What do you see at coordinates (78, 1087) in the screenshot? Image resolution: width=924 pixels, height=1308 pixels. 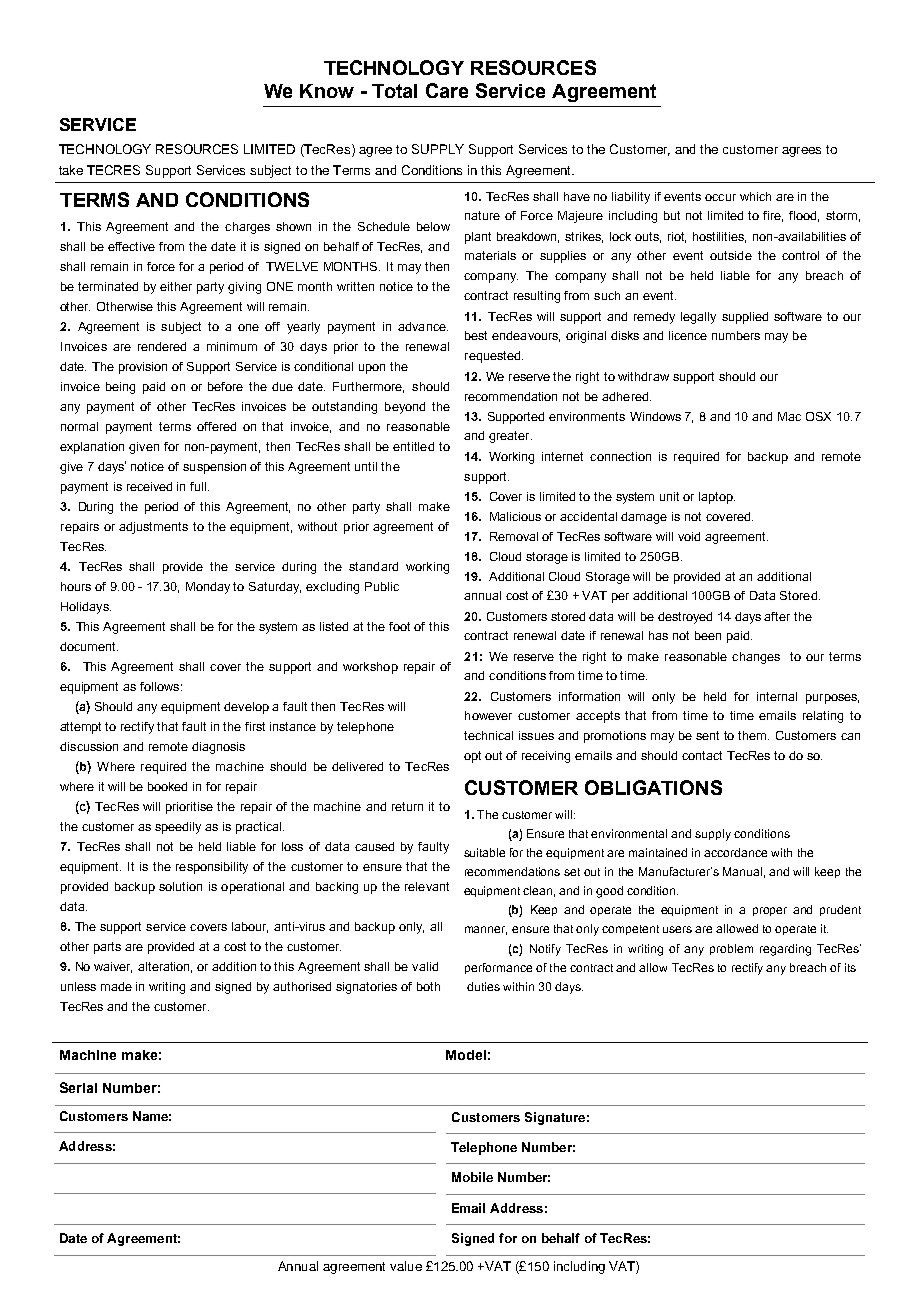 I see `Serial` at bounding box center [78, 1087].
